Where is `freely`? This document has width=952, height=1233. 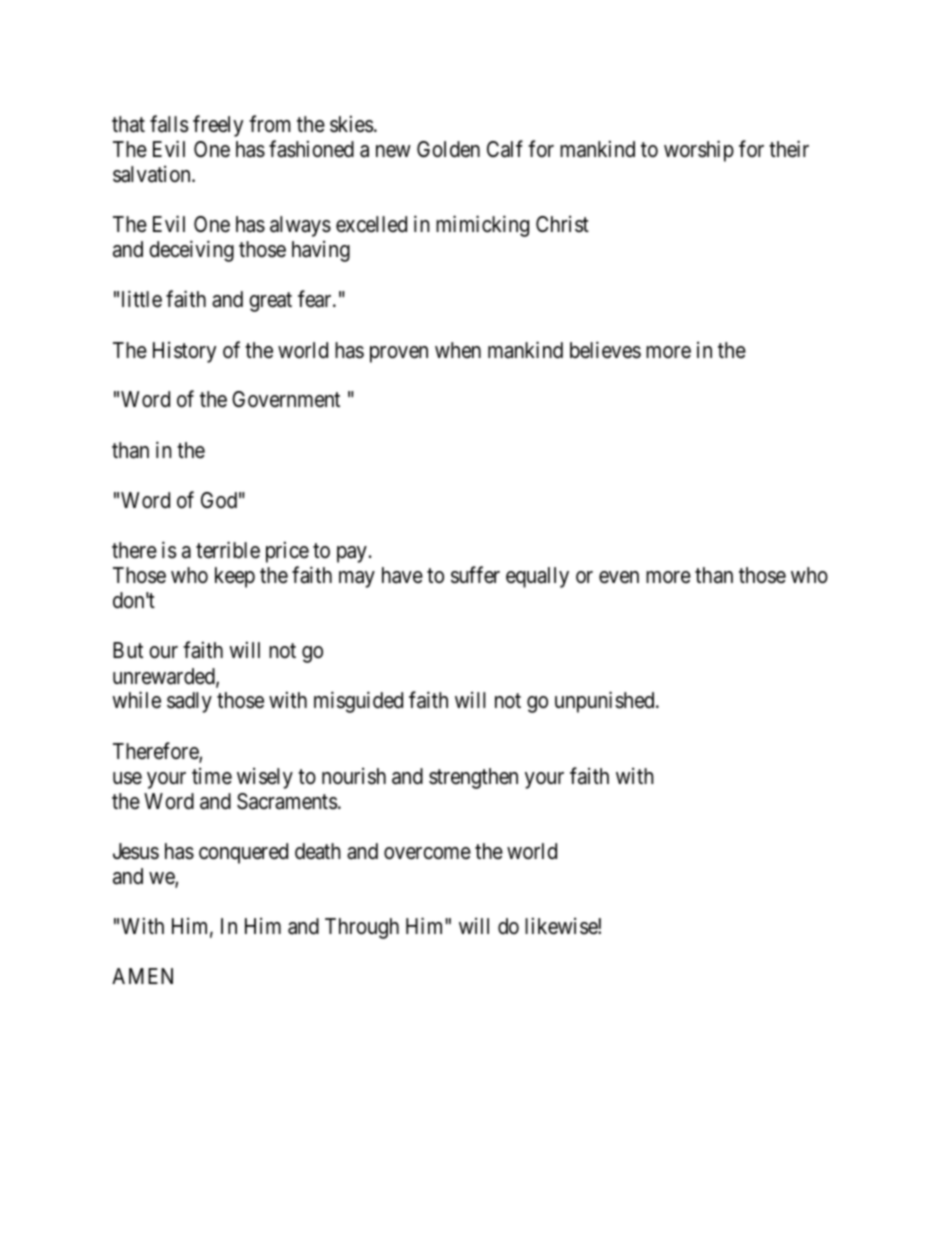
freely is located at coordinates (218, 126).
